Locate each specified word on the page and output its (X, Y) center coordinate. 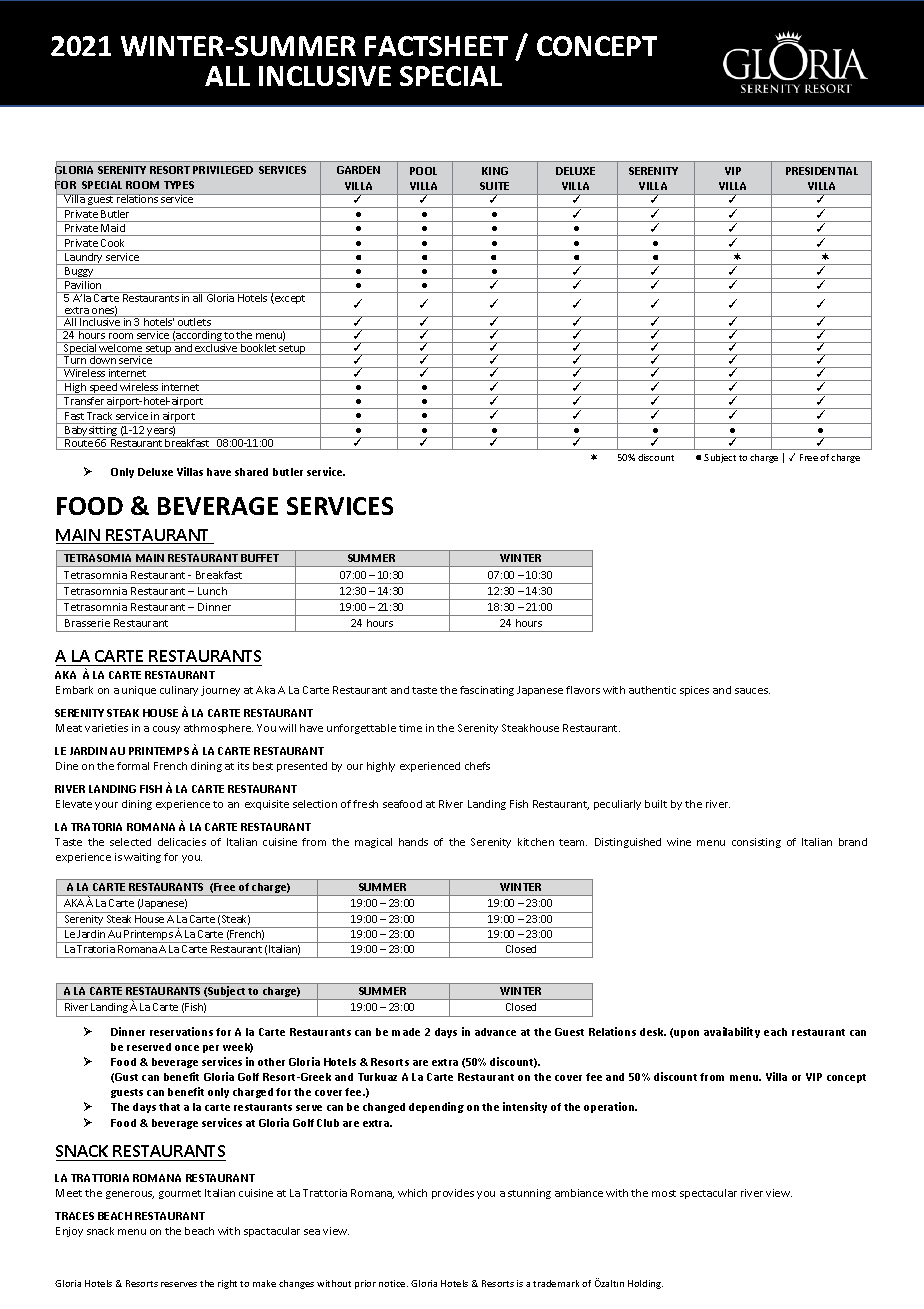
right (227, 1284)
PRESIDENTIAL (822, 171)
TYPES (179, 185)
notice (393, 1283)
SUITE (494, 186)
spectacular (708, 1194)
